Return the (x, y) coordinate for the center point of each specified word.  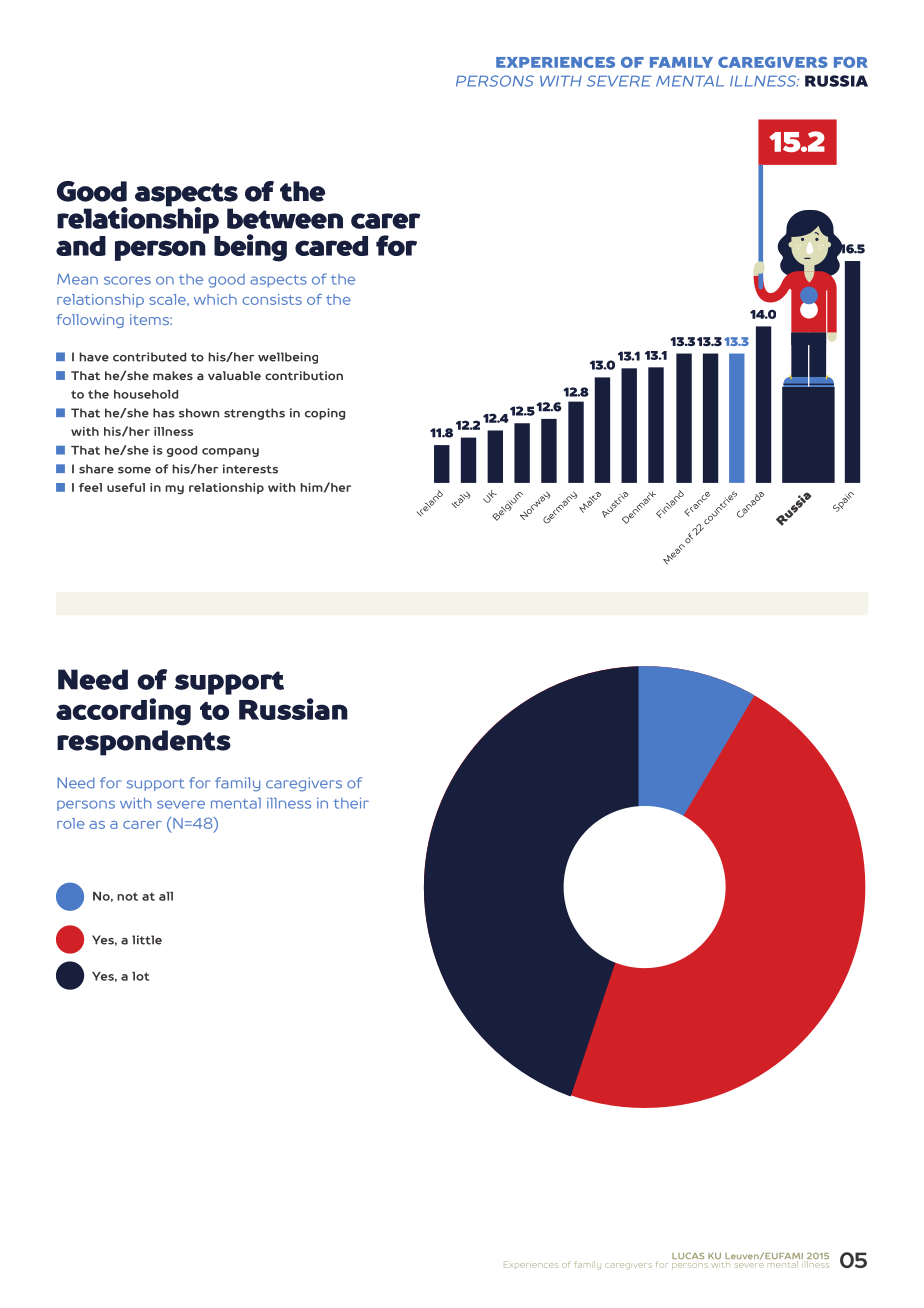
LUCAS (688, 1256)
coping (325, 414)
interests (250, 469)
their (351, 803)
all (166, 896)
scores (127, 280)
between (285, 218)
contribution (304, 375)
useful (126, 487)
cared (331, 246)
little (147, 940)
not (127, 896)
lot (140, 976)
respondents (144, 743)
